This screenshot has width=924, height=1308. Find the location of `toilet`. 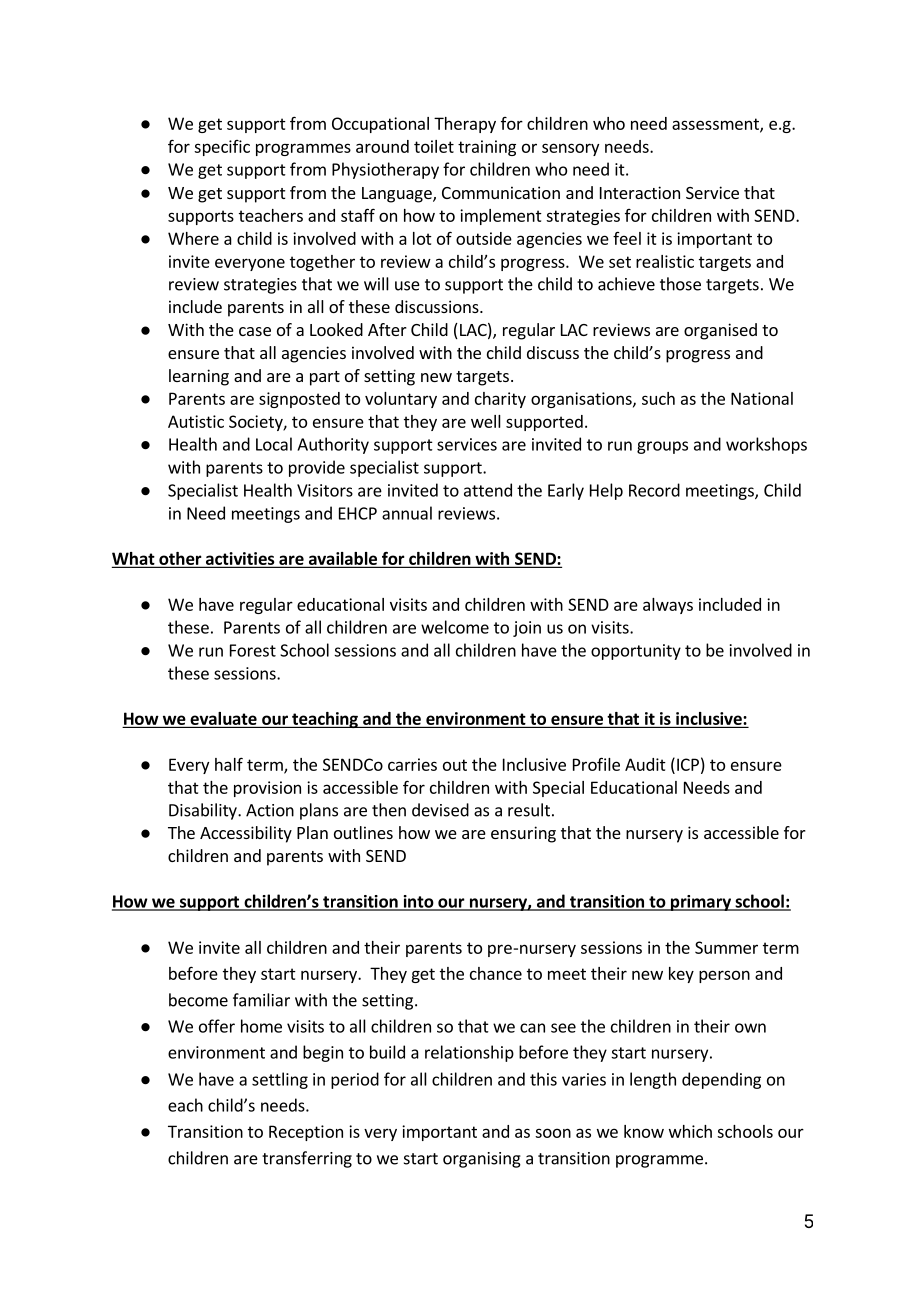

toilet is located at coordinates (434, 146).
